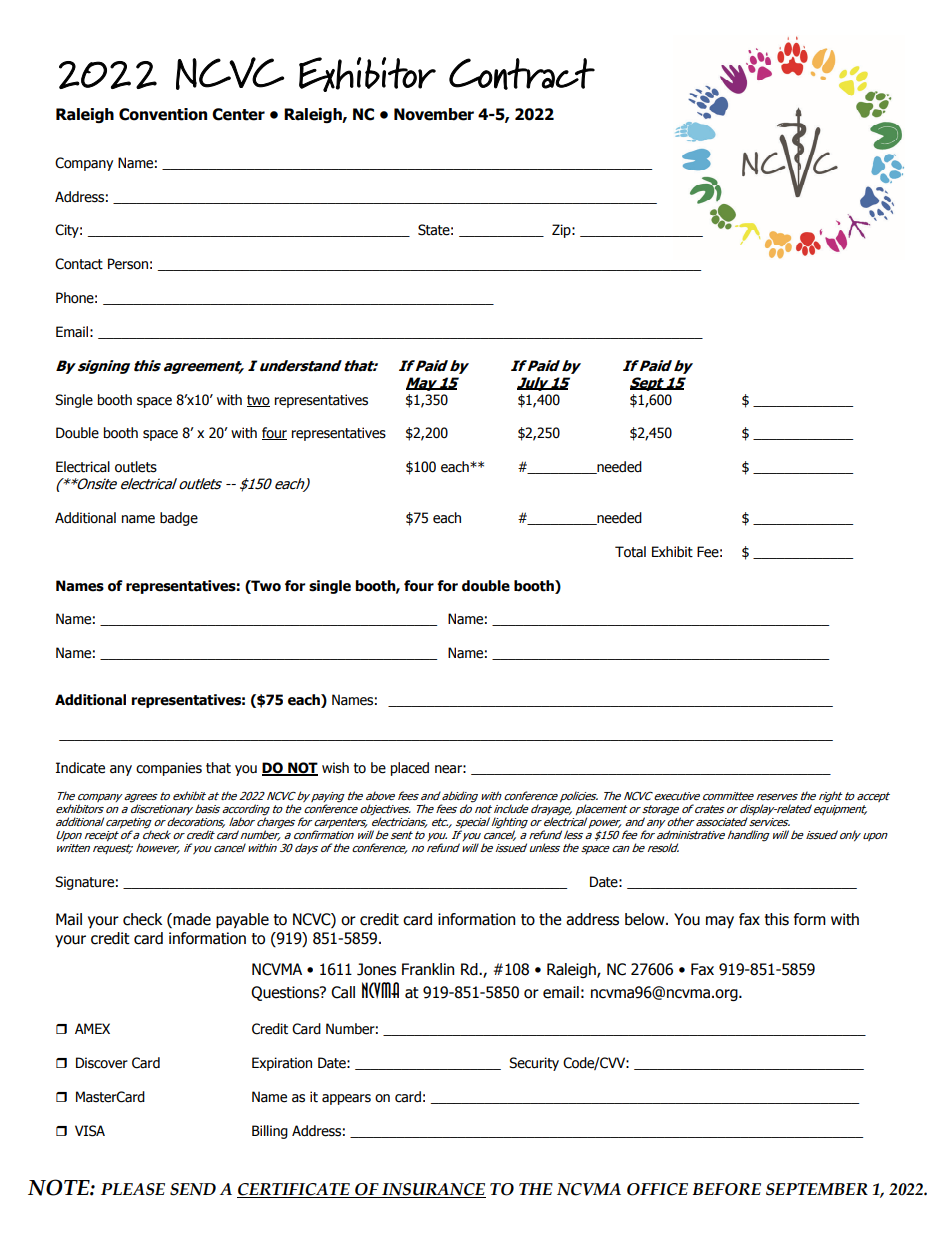 This screenshot has height=1233, width=952. I want to click on Center, so click(238, 114).
